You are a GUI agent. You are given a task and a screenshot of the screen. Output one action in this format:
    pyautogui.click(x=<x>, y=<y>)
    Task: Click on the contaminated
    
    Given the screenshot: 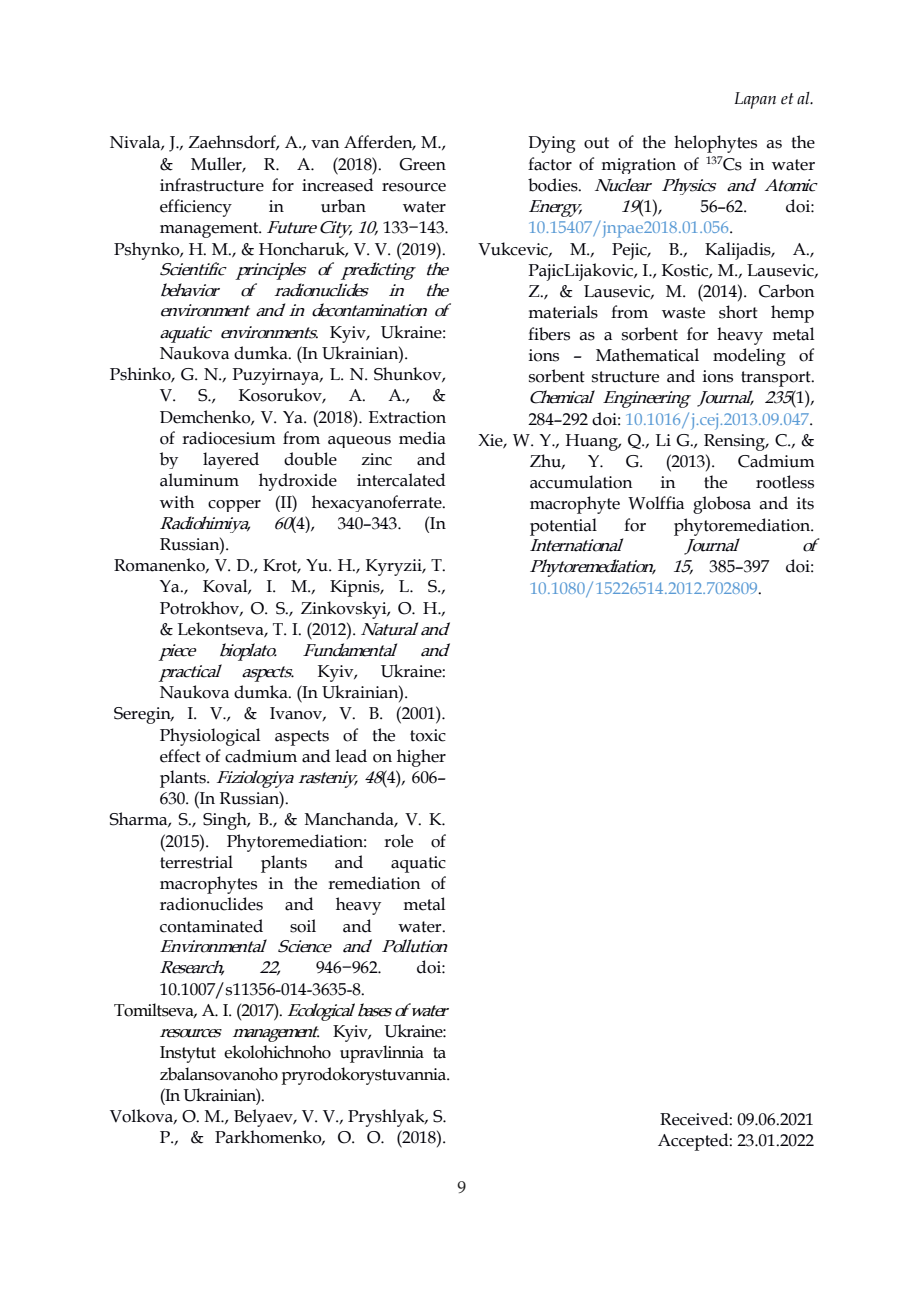 What is the action you would take?
    pyautogui.click(x=211, y=926)
